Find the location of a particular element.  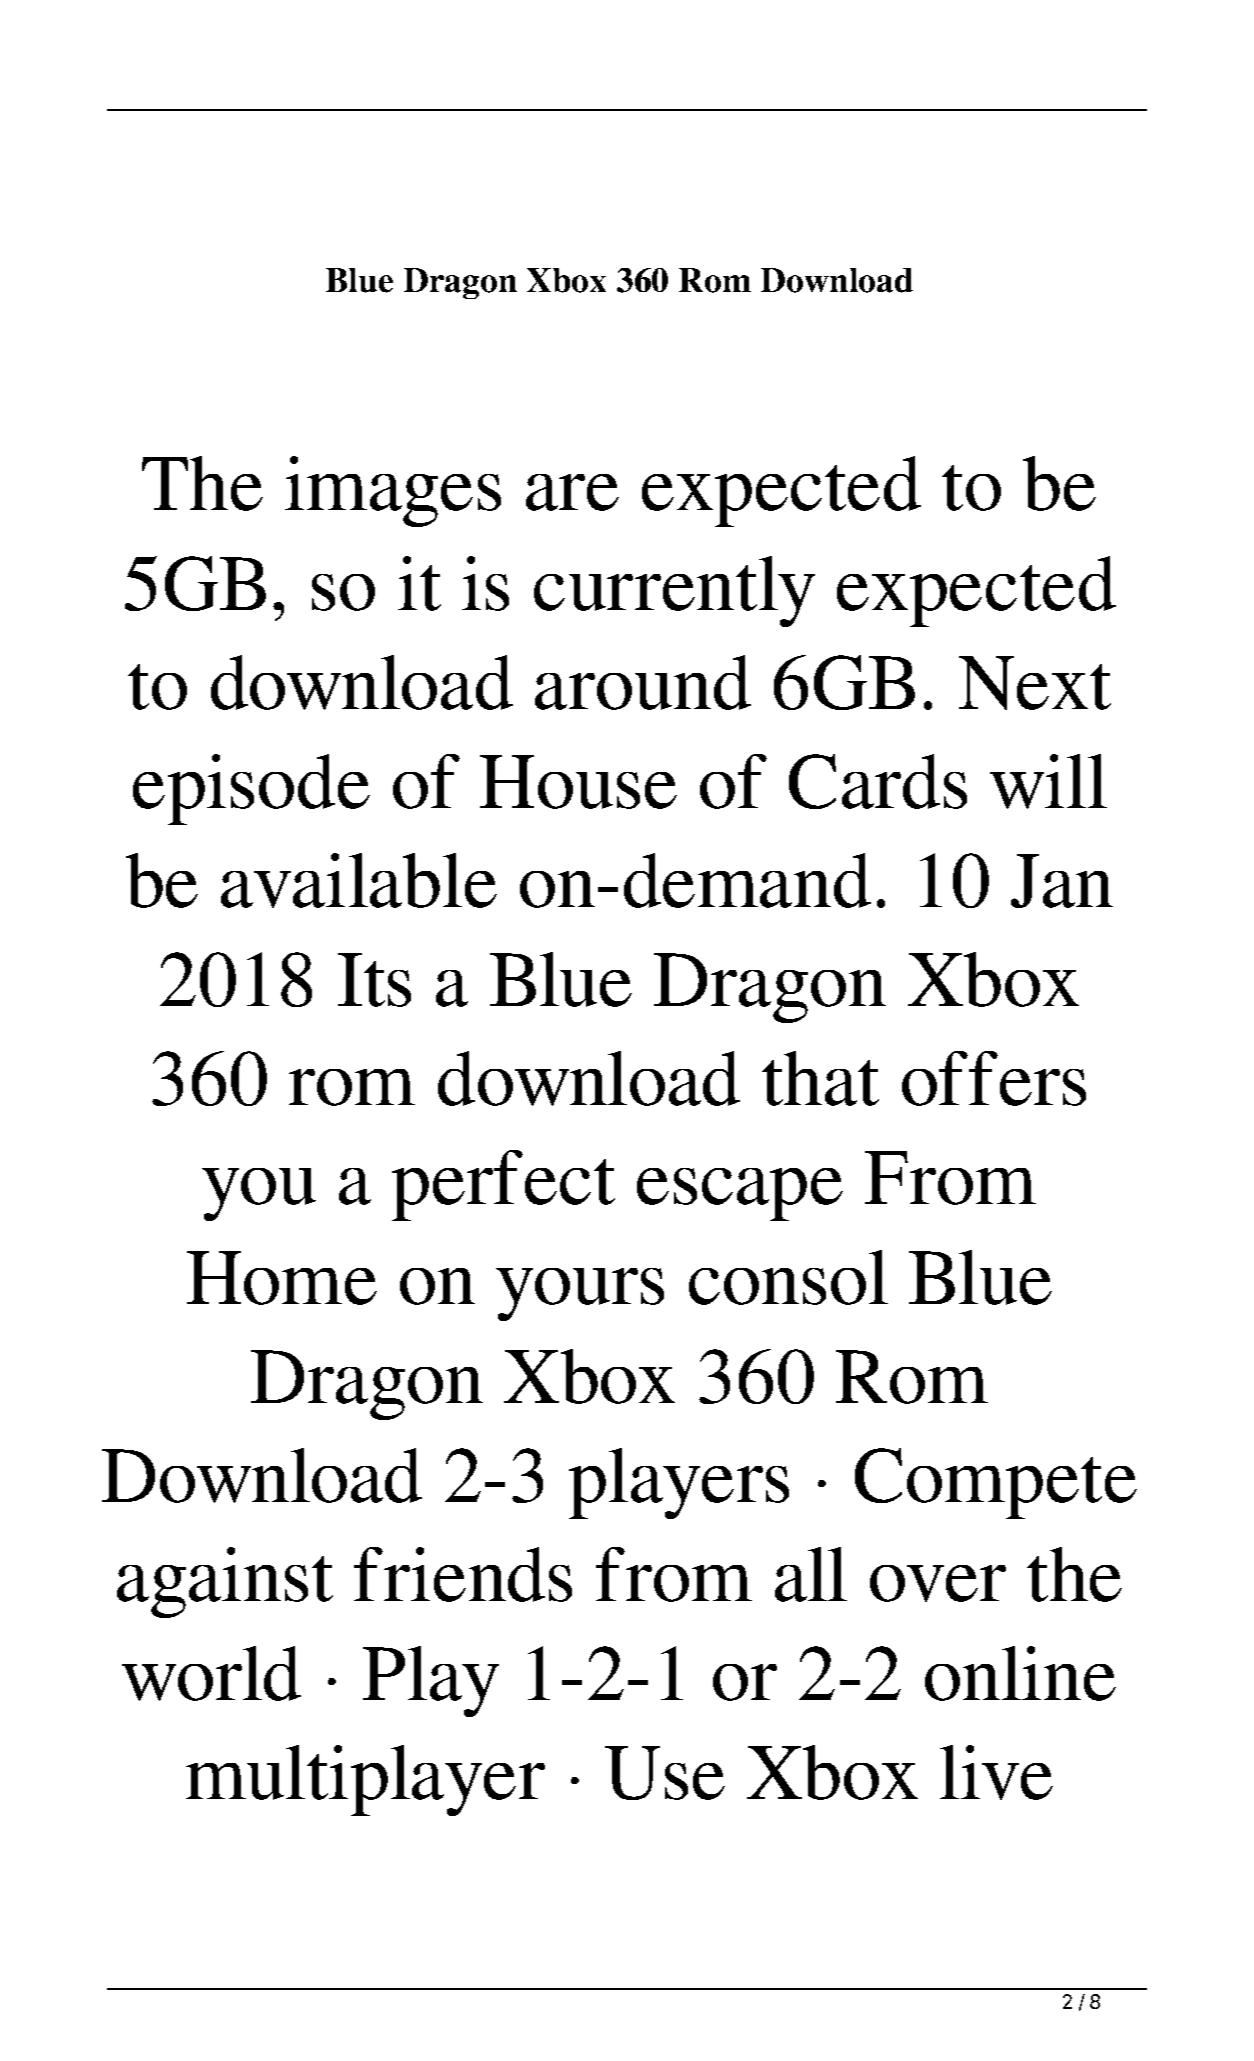

live is located at coordinates (996, 1772).
